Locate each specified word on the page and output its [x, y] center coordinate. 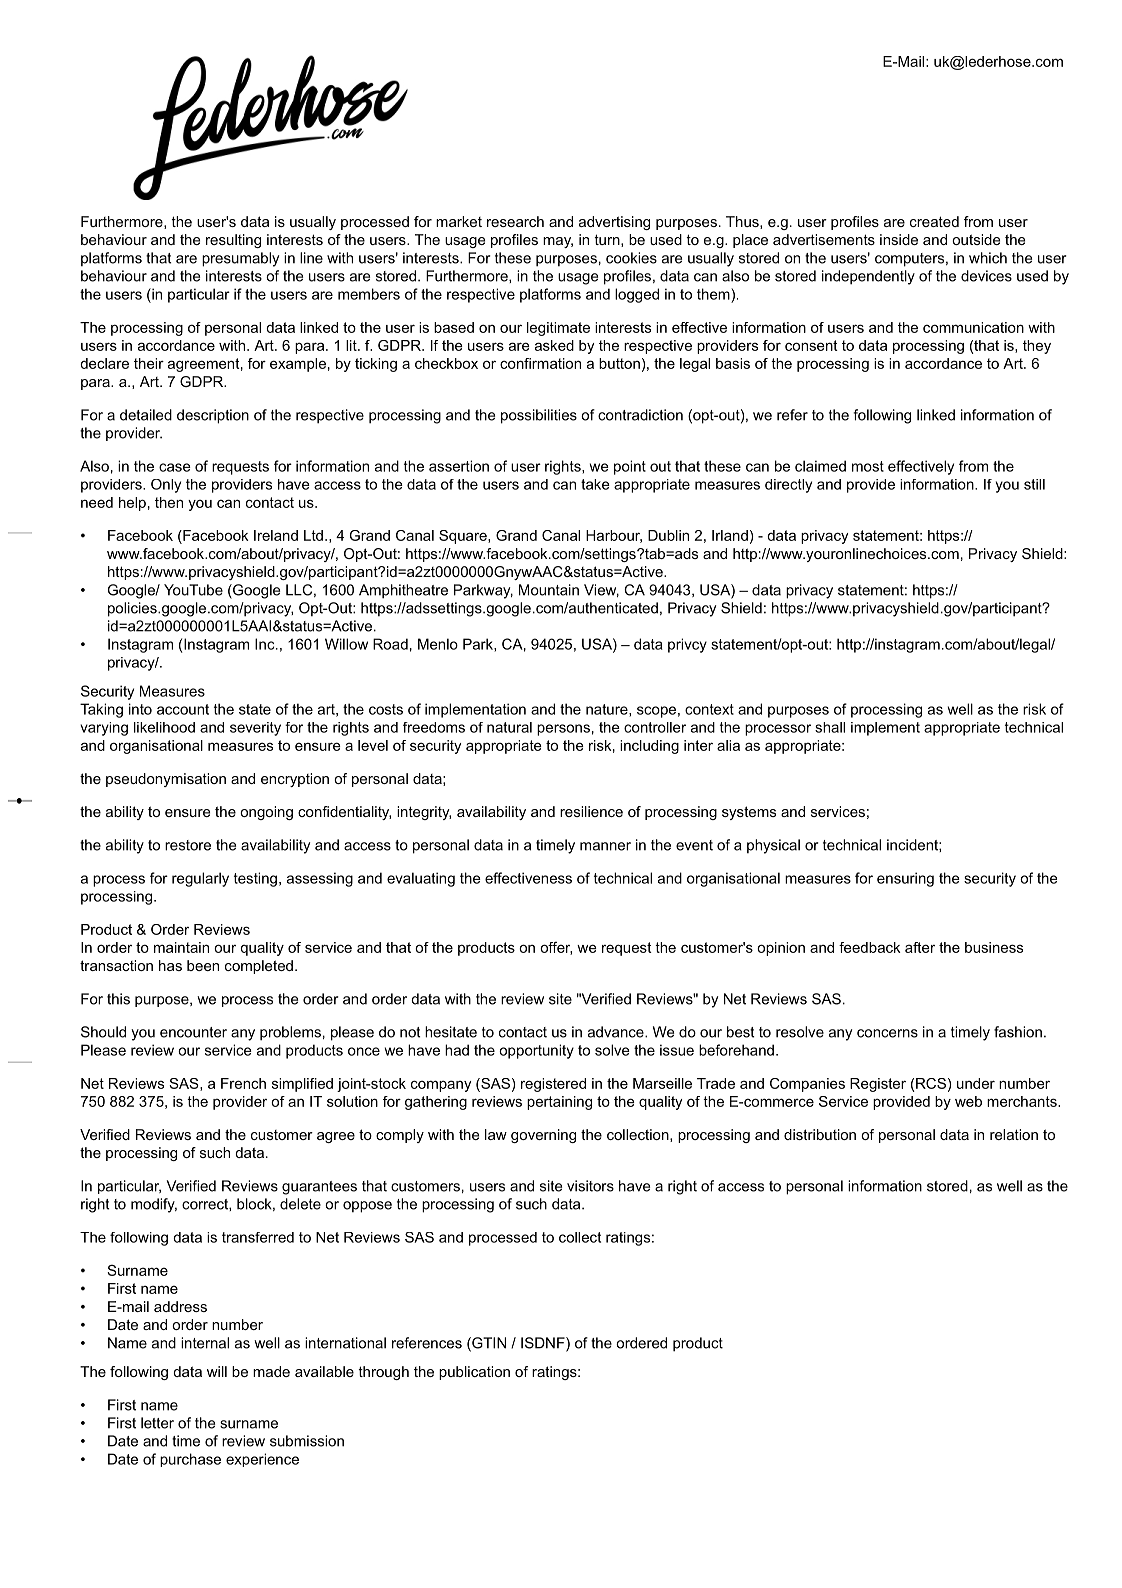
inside [899, 239]
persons [563, 730]
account [183, 709]
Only [166, 486]
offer [556, 948]
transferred [258, 1237]
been [203, 965]
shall [830, 727]
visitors [590, 1186]
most [868, 466]
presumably [240, 259]
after [920, 947]
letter [157, 1423]
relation [1014, 1134]
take [595, 484]
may [558, 242]
